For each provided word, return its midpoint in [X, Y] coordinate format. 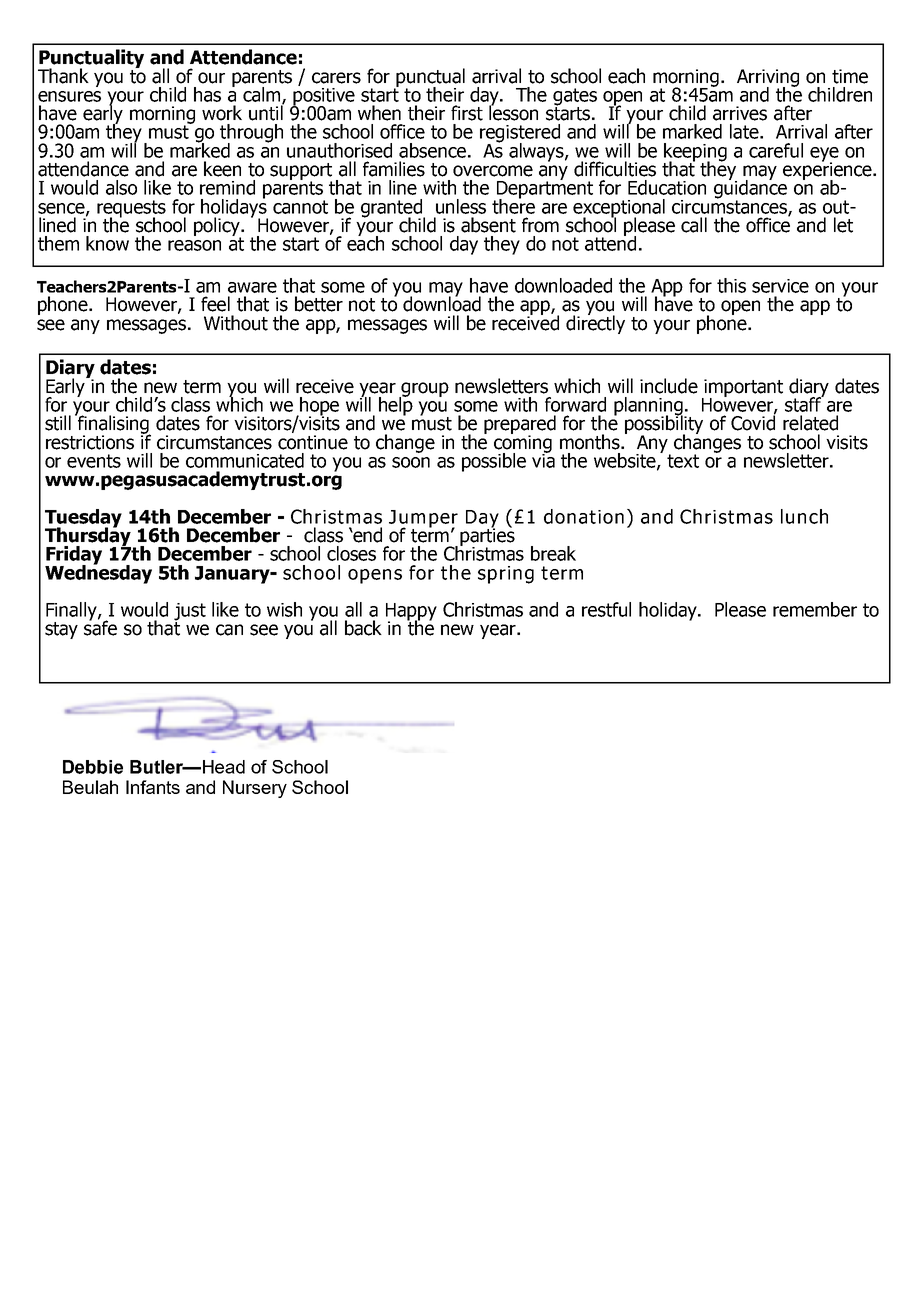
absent [488, 225]
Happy [411, 613]
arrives [740, 113]
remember [815, 609]
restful [606, 609]
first [467, 113]
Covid [753, 422]
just [190, 613]
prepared [520, 425]
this [731, 285]
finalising [113, 424]
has [207, 94]
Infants [153, 787]
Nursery [255, 789]
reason [194, 245]
